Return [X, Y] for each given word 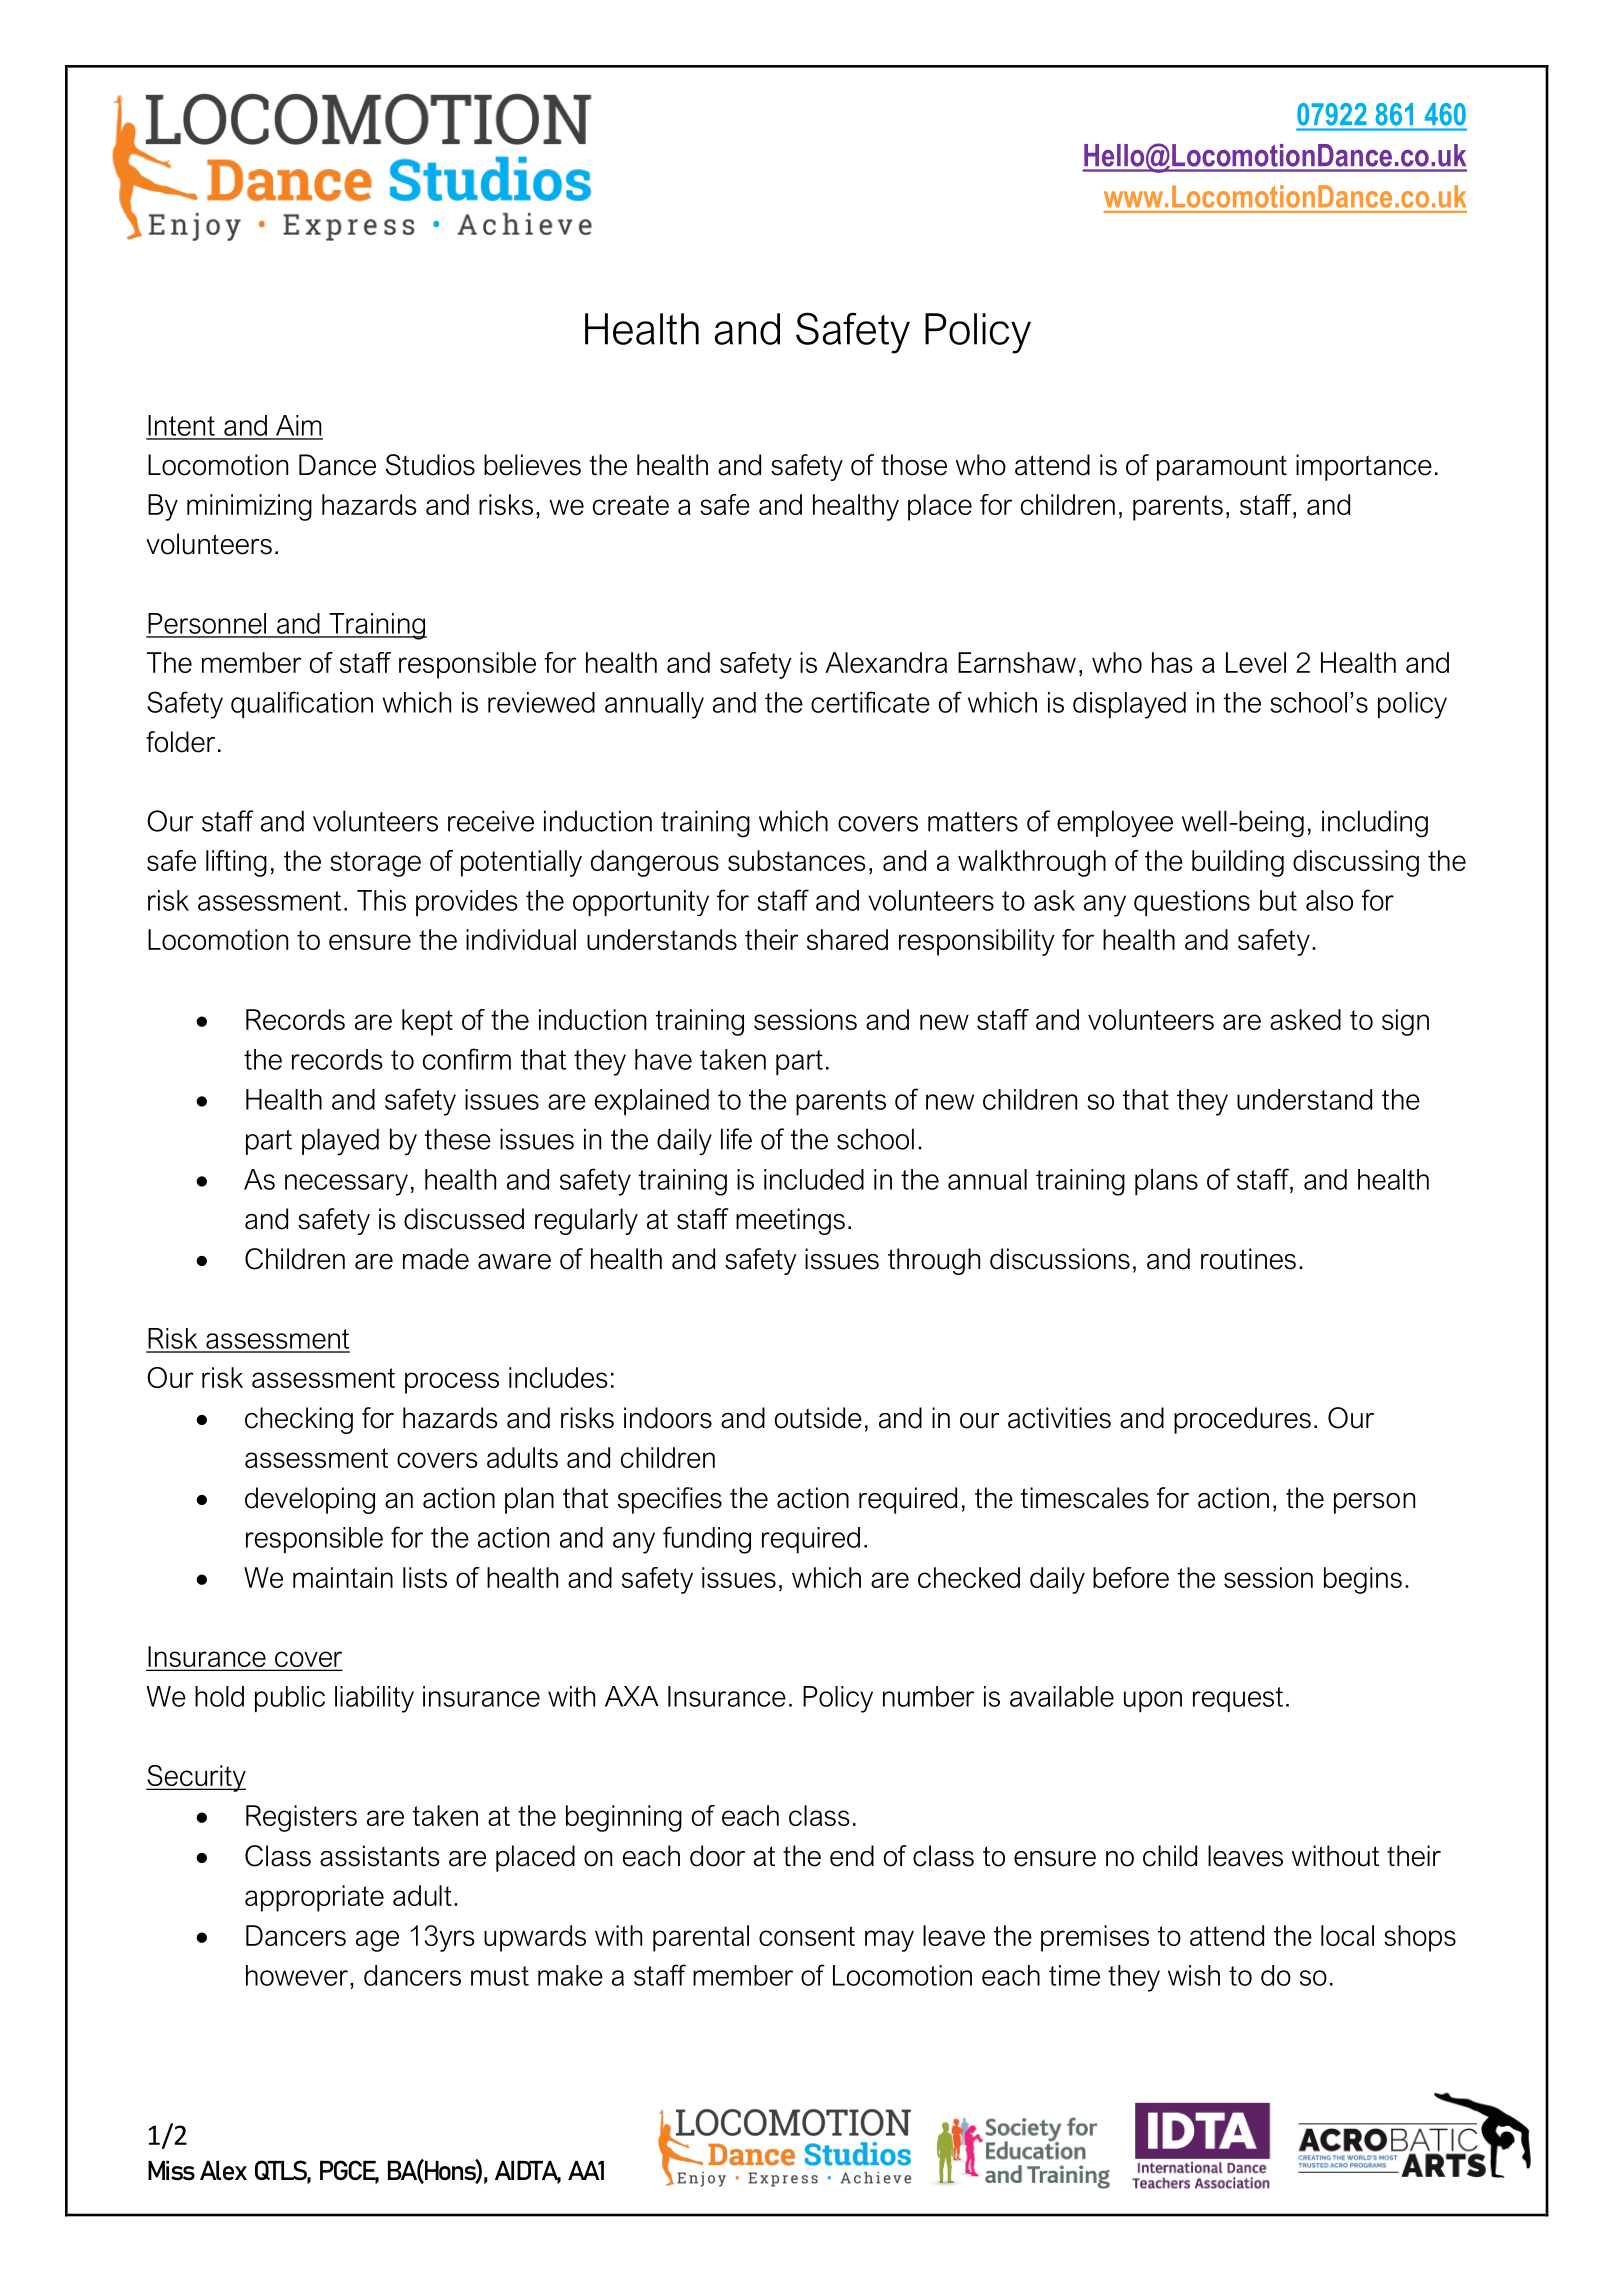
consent [807, 1936]
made [436, 1259]
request [1238, 1699]
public [290, 1699]
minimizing [249, 507]
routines [1248, 1259]
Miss [171, 2170]
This [381, 900]
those [914, 465]
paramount [1222, 468]
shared [847, 939]
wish [1194, 1975]
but [1278, 900]
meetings [790, 1221]
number [928, 1696]
